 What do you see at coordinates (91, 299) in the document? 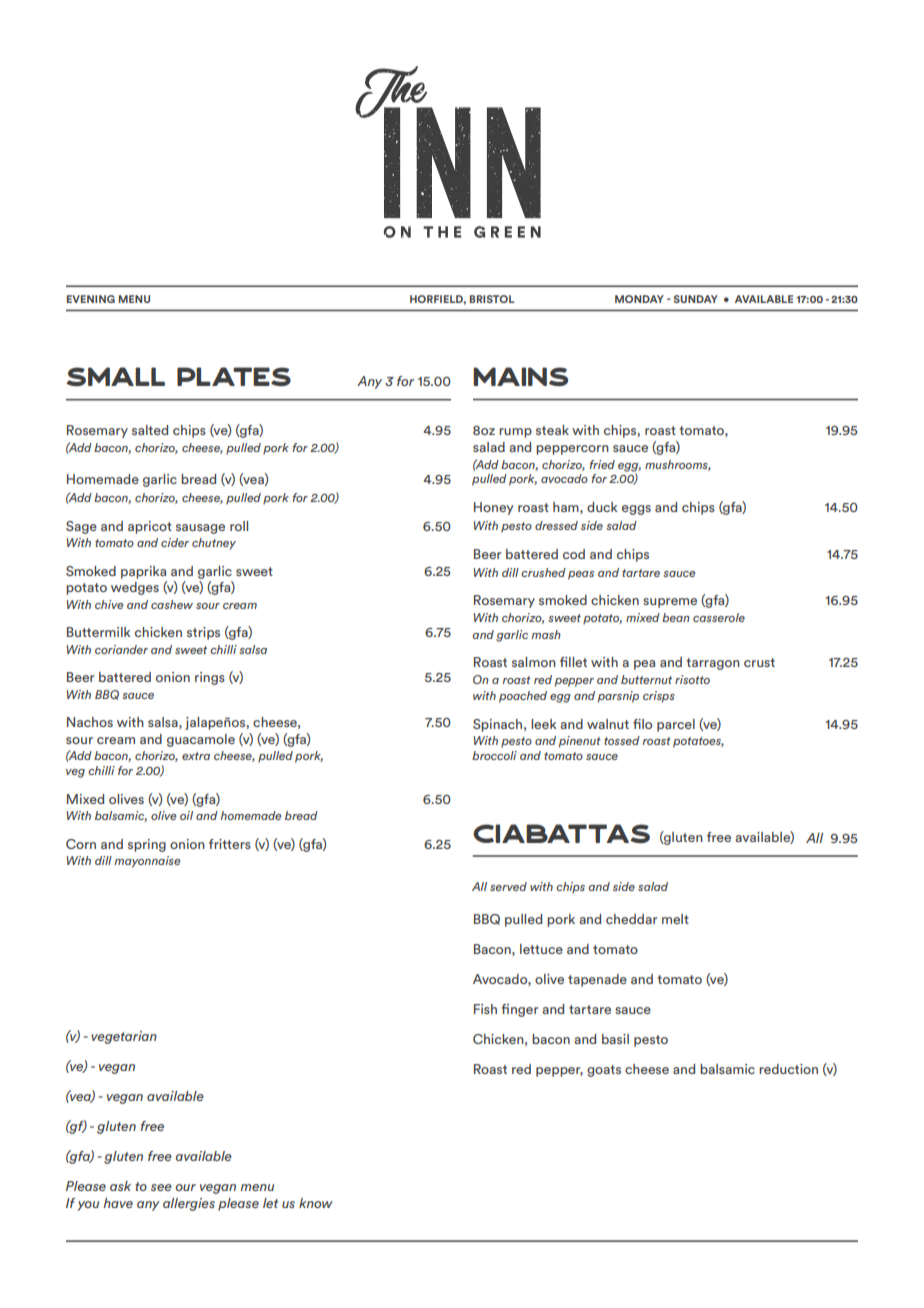
I see `EVENING` at bounding box center [91, 299].
